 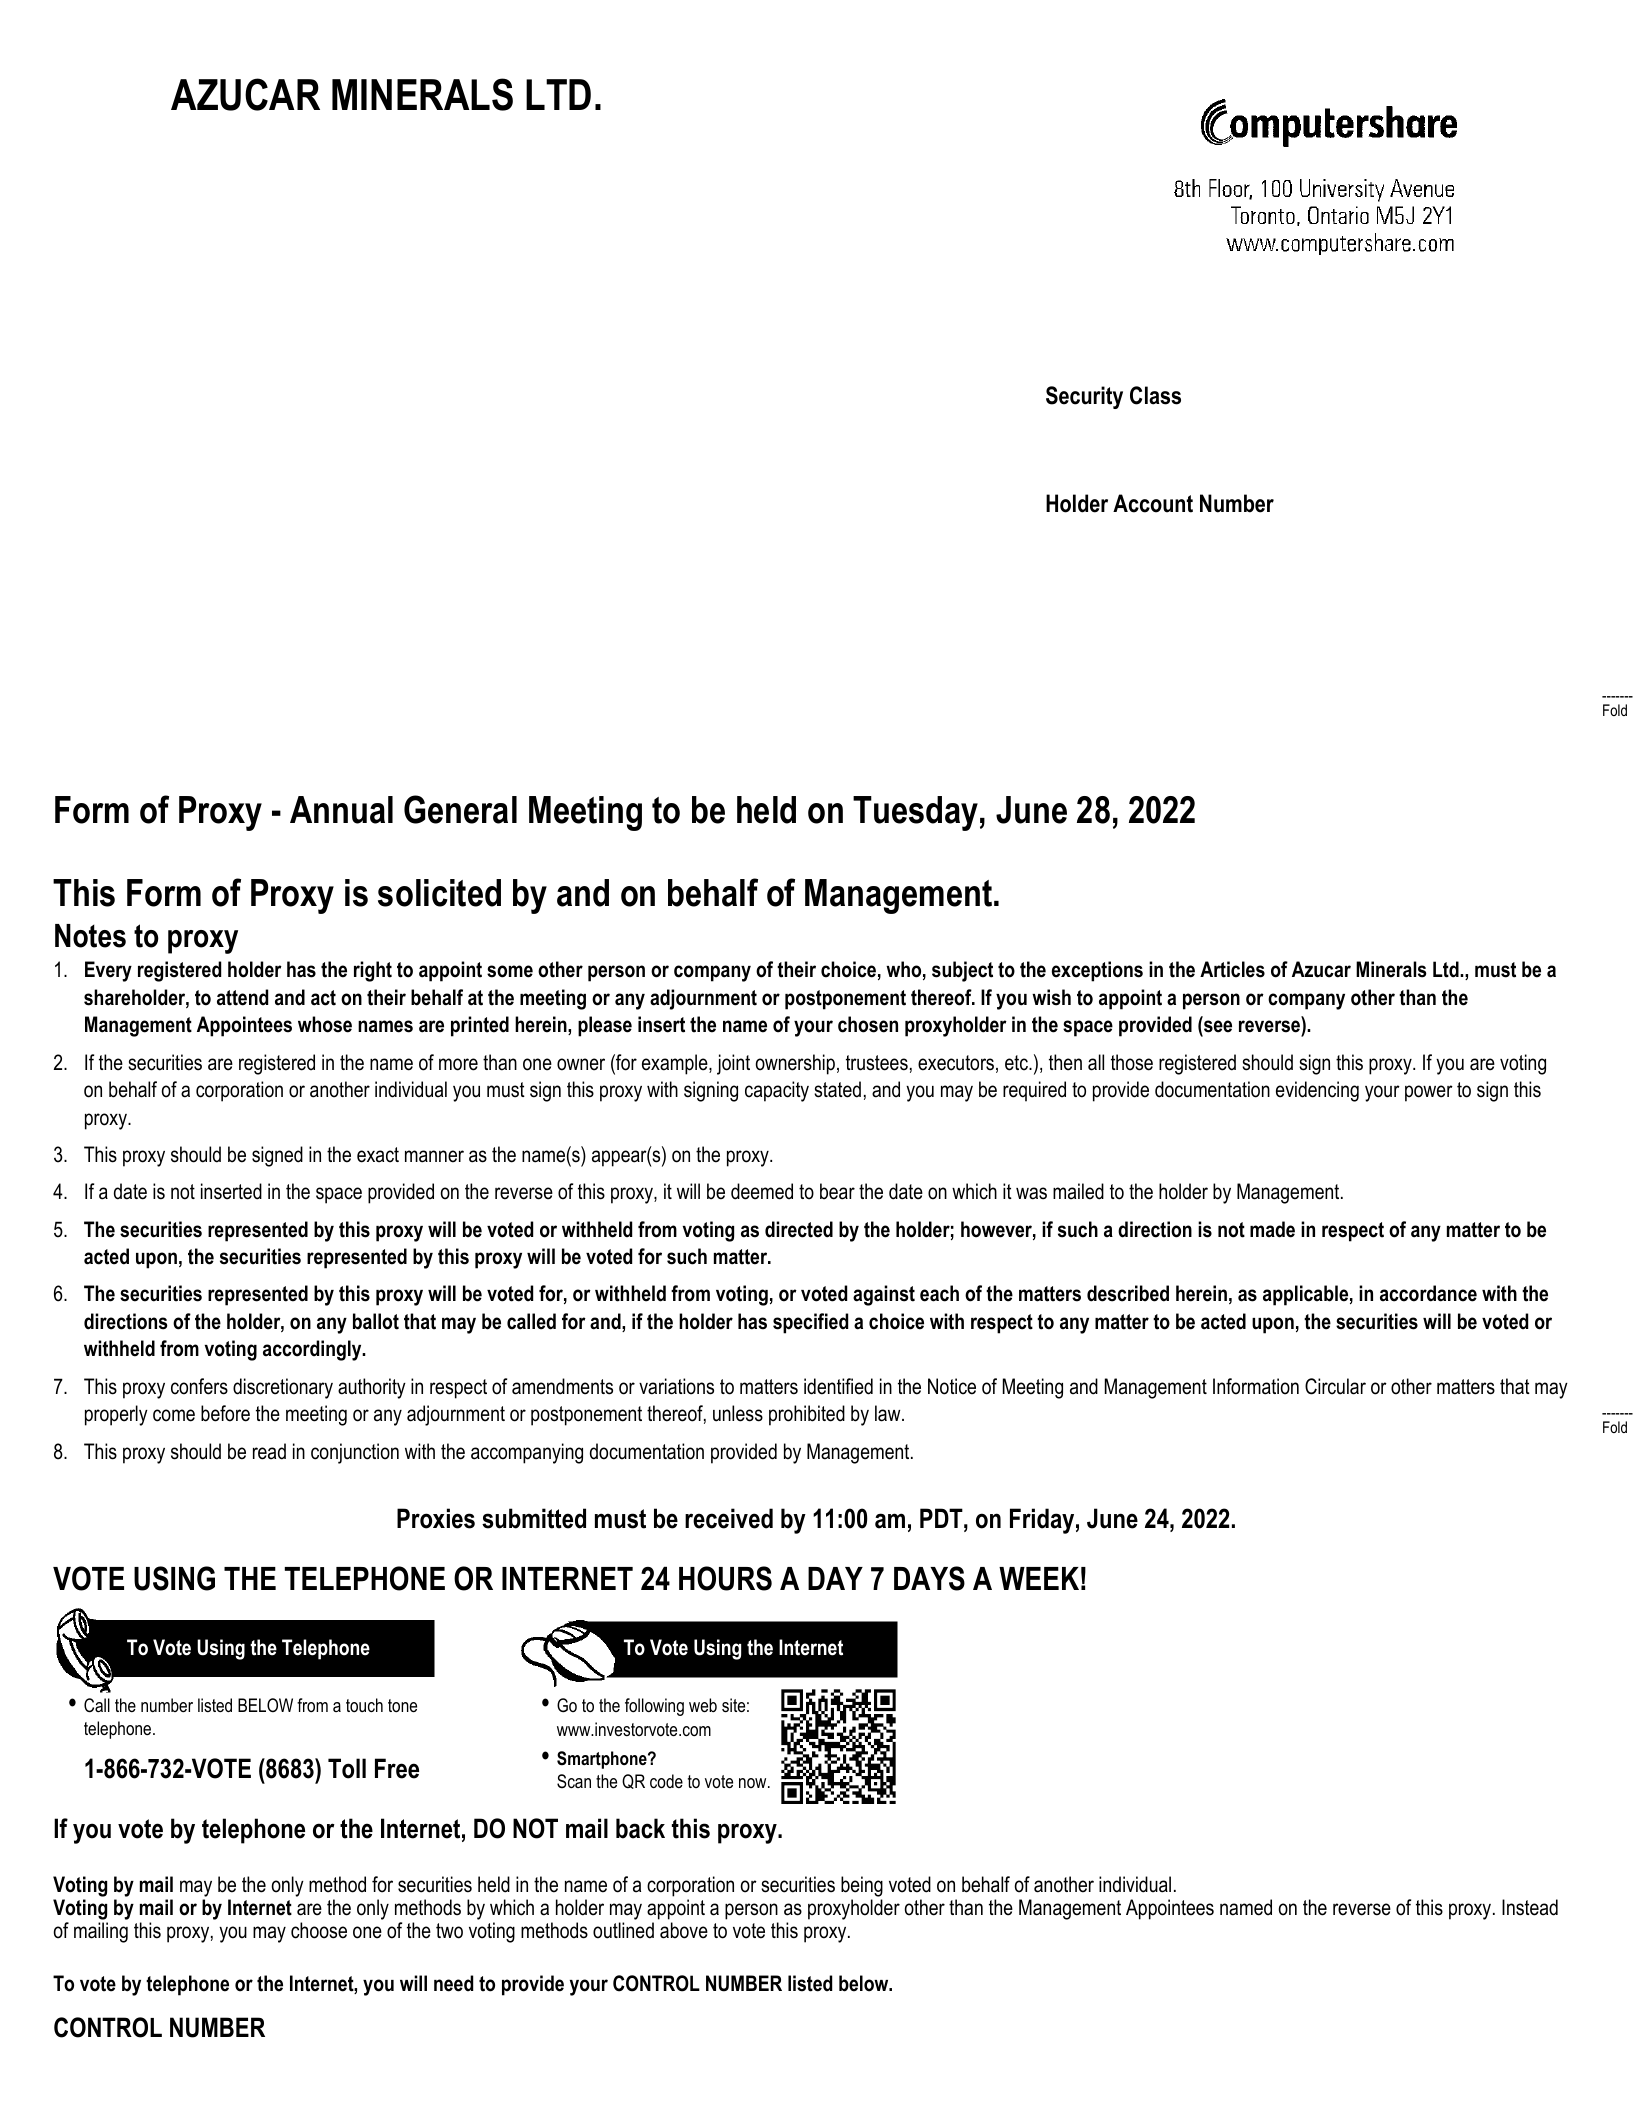 What do you see at coordinates (1272, 1229) in the screenshot?
I see `made` at bounding box center [1272, 1229].
